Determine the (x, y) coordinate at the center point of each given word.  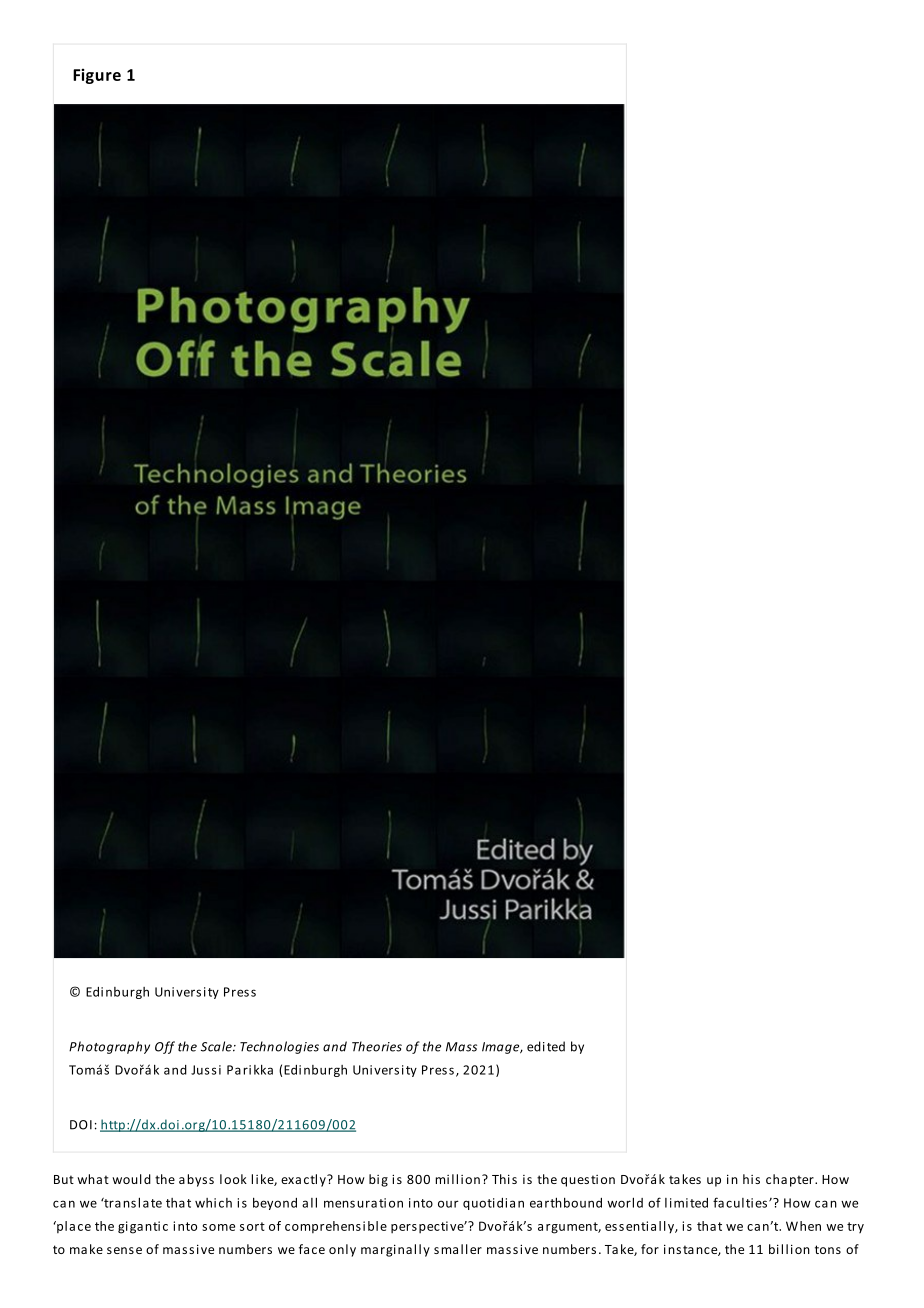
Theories (377, 1046)
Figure (97, 76)
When (803, 1226)
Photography (109, 1047)
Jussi (206, 1070)
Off (165, 1047)
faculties (741, 1202)
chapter (791, 1180)
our (448, 1204)
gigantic (143, 1227)
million (458, 1179)
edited (546, 1046)
